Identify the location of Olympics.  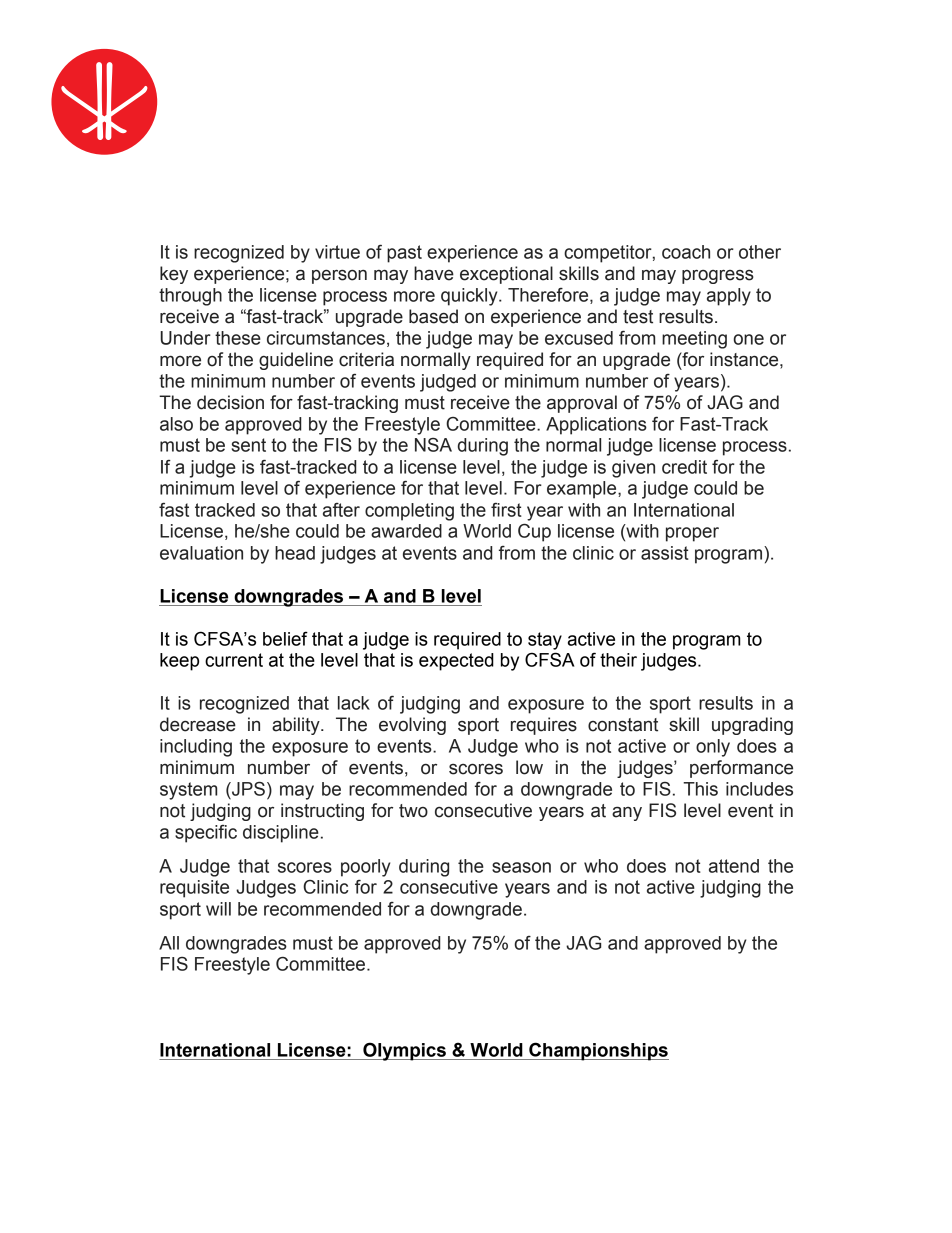
(404, 1051).
